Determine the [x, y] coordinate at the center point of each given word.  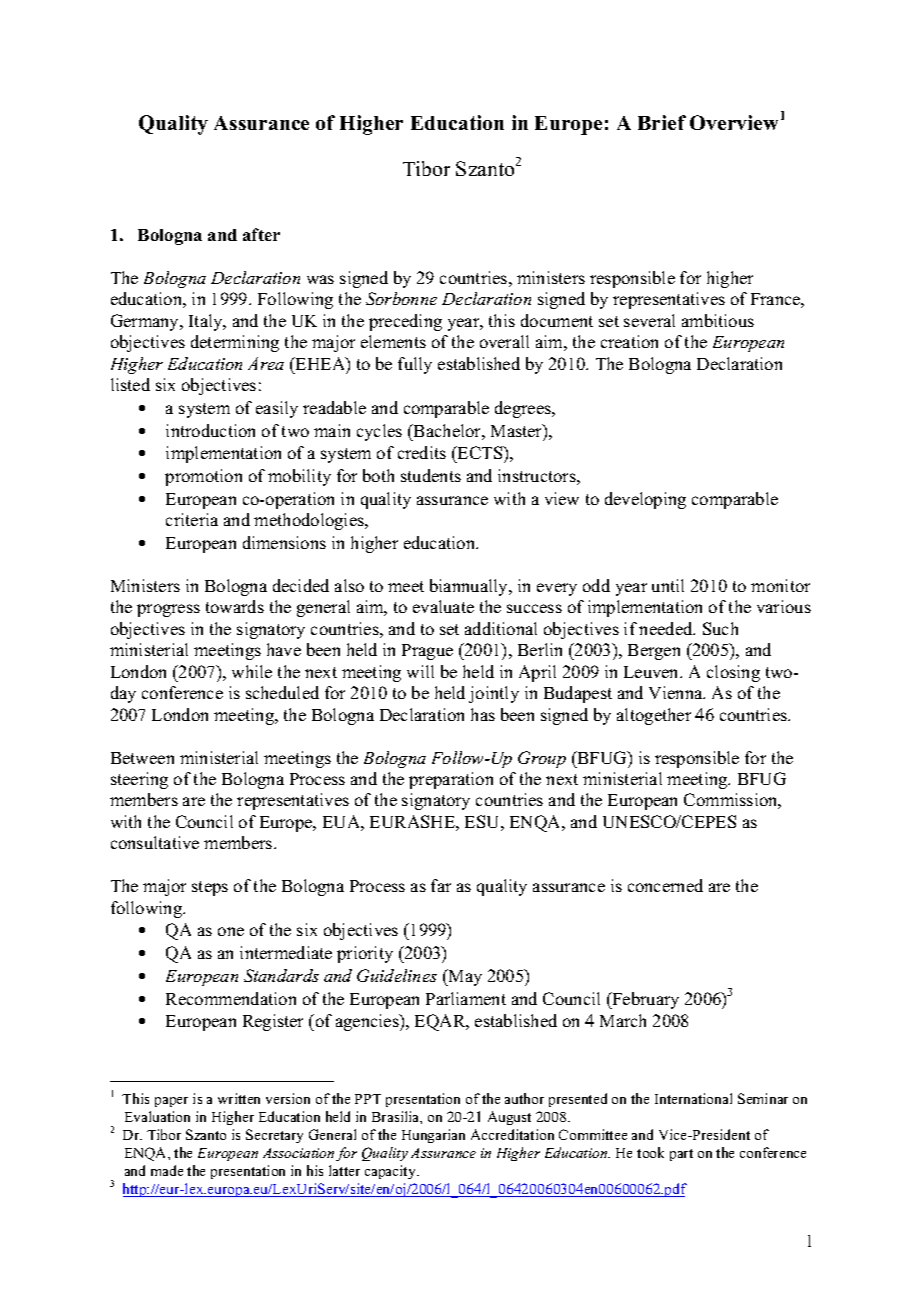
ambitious [718, 320]
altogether [654, 716]
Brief [662, 122]
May [464, 977]
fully [415, 365]
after [261, 234]
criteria [192, 519]
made [167, 1170]
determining [235, 343]
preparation [451, 780]
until [668, 585]
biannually [470, 587]
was [320, 279]
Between [142, 758]
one [231, 931]
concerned [665, 885]
